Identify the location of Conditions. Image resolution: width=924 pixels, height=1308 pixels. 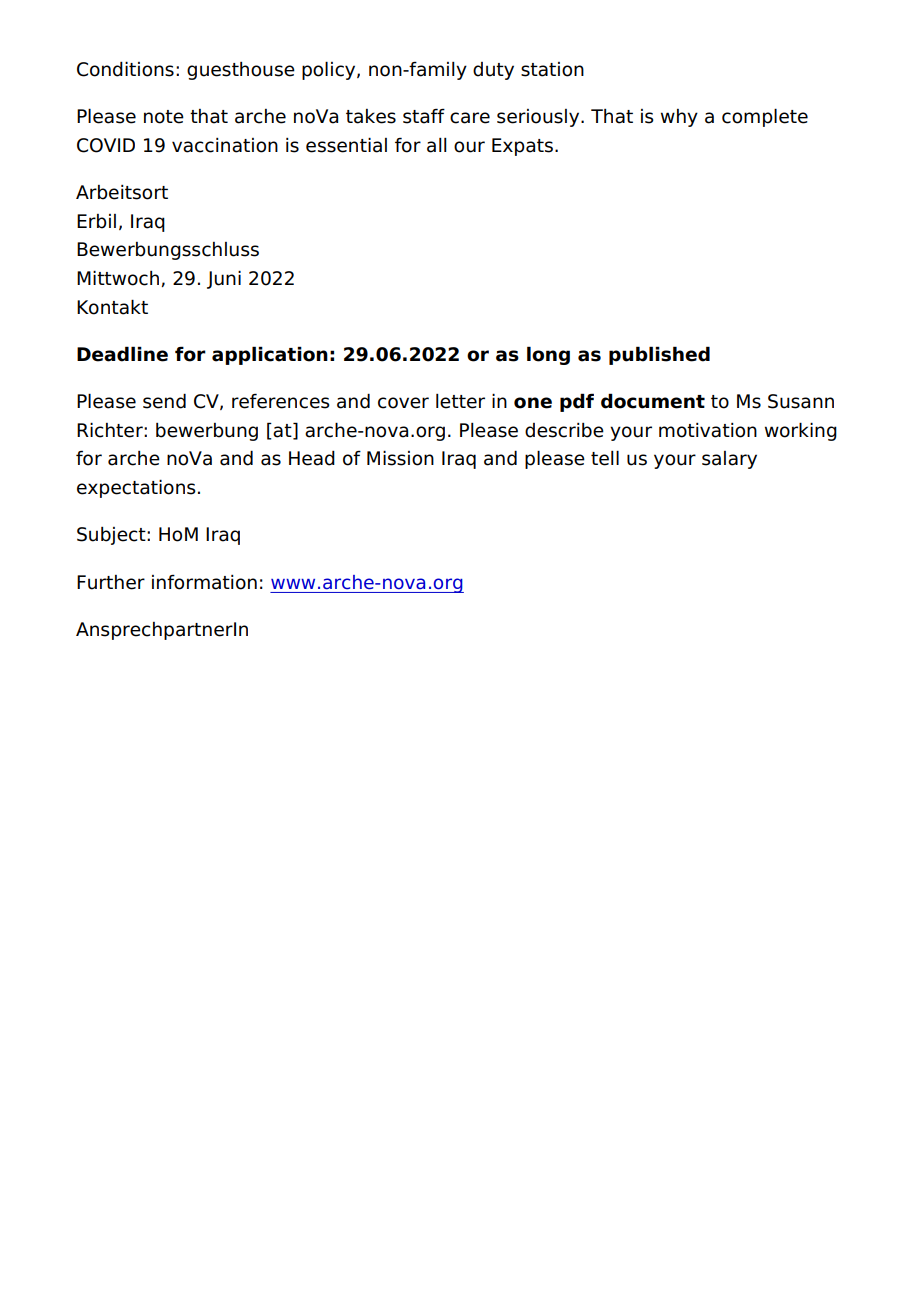
(125, 69).
